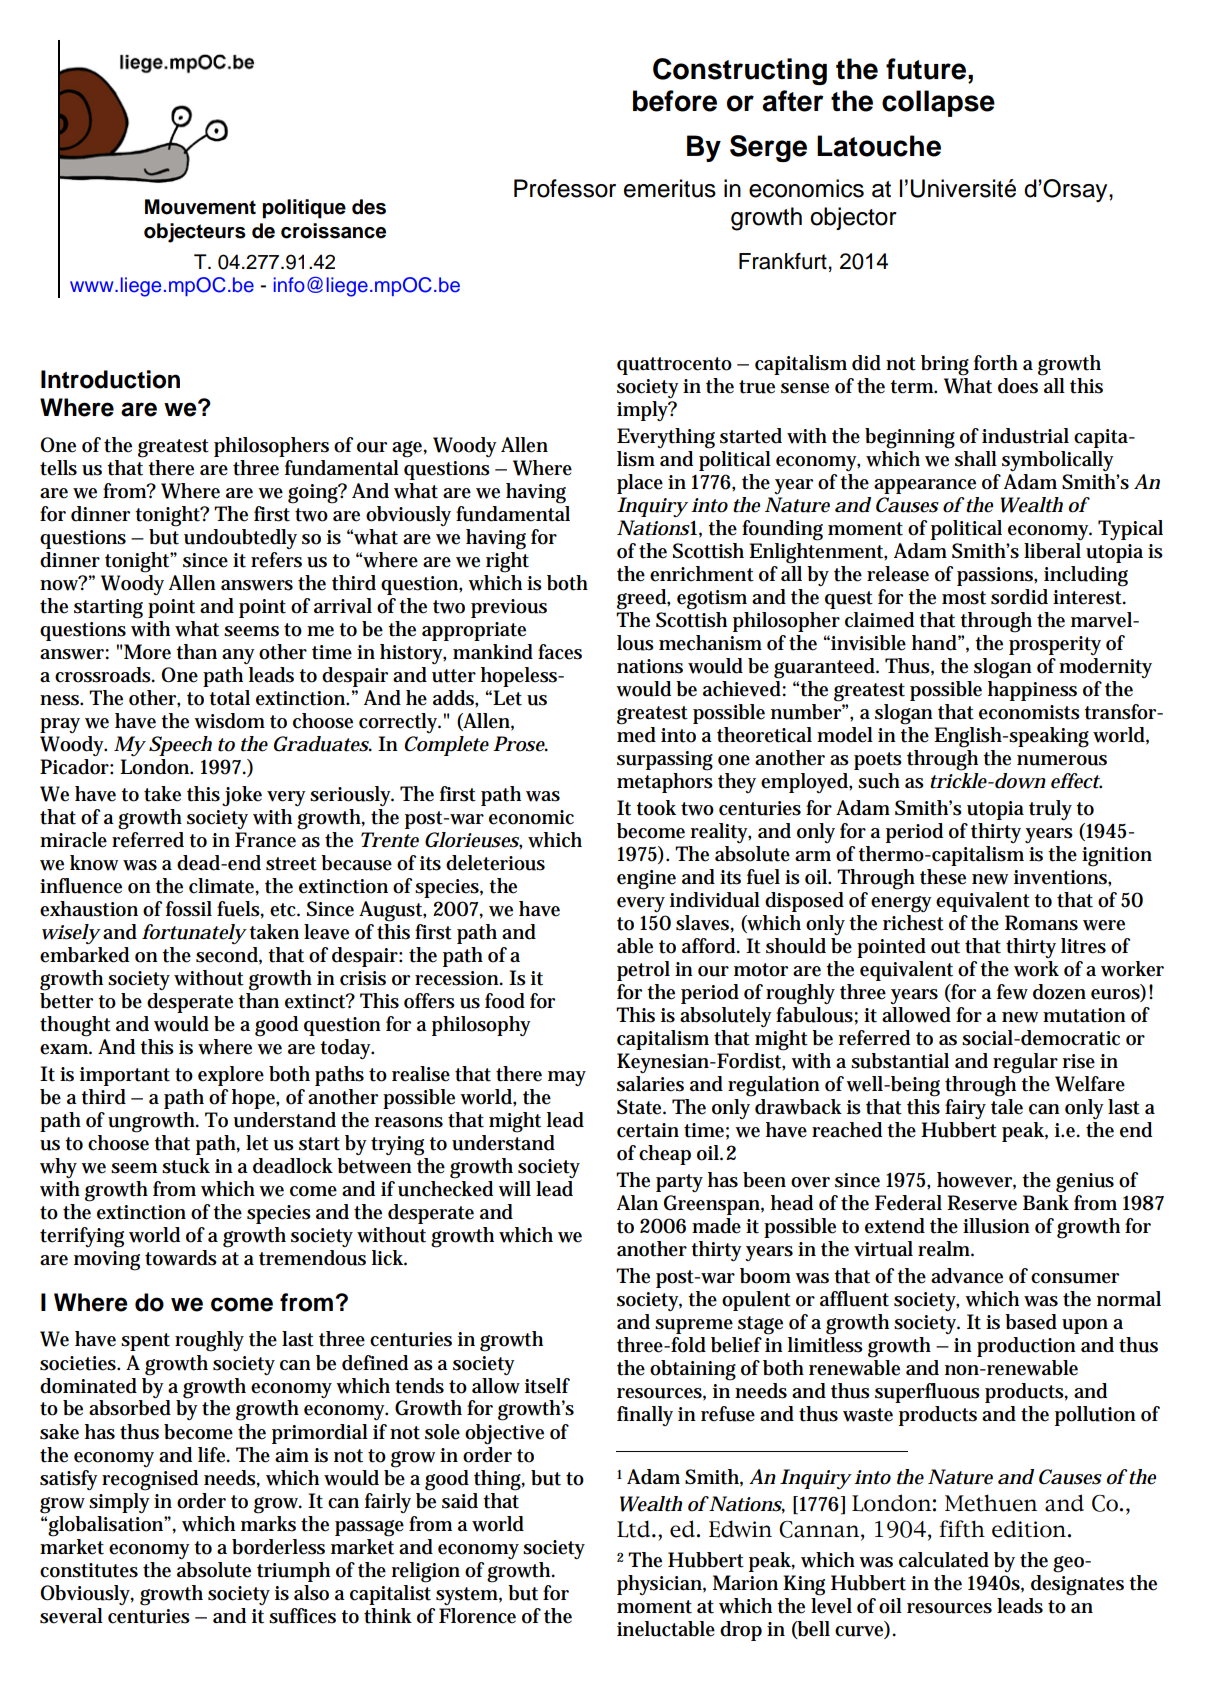 Image resolution: width=1205 pixels, height=1704 pixels. What do you see at coordinates (674, 366) in the image?
I see `quattrocento` at bounding box center [674, 366].
